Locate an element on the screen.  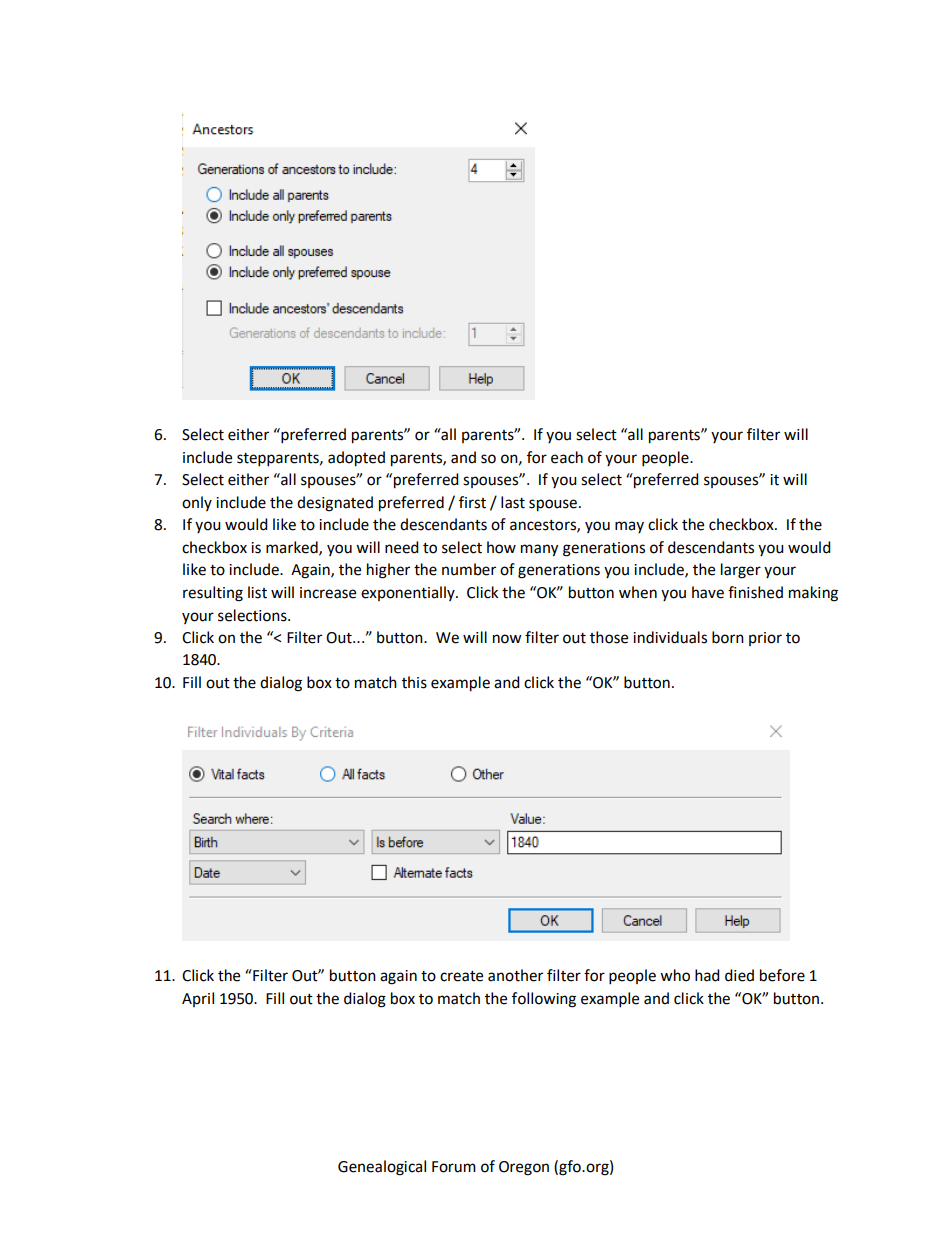
Genealogical is located at coordinates (382, 1168).
